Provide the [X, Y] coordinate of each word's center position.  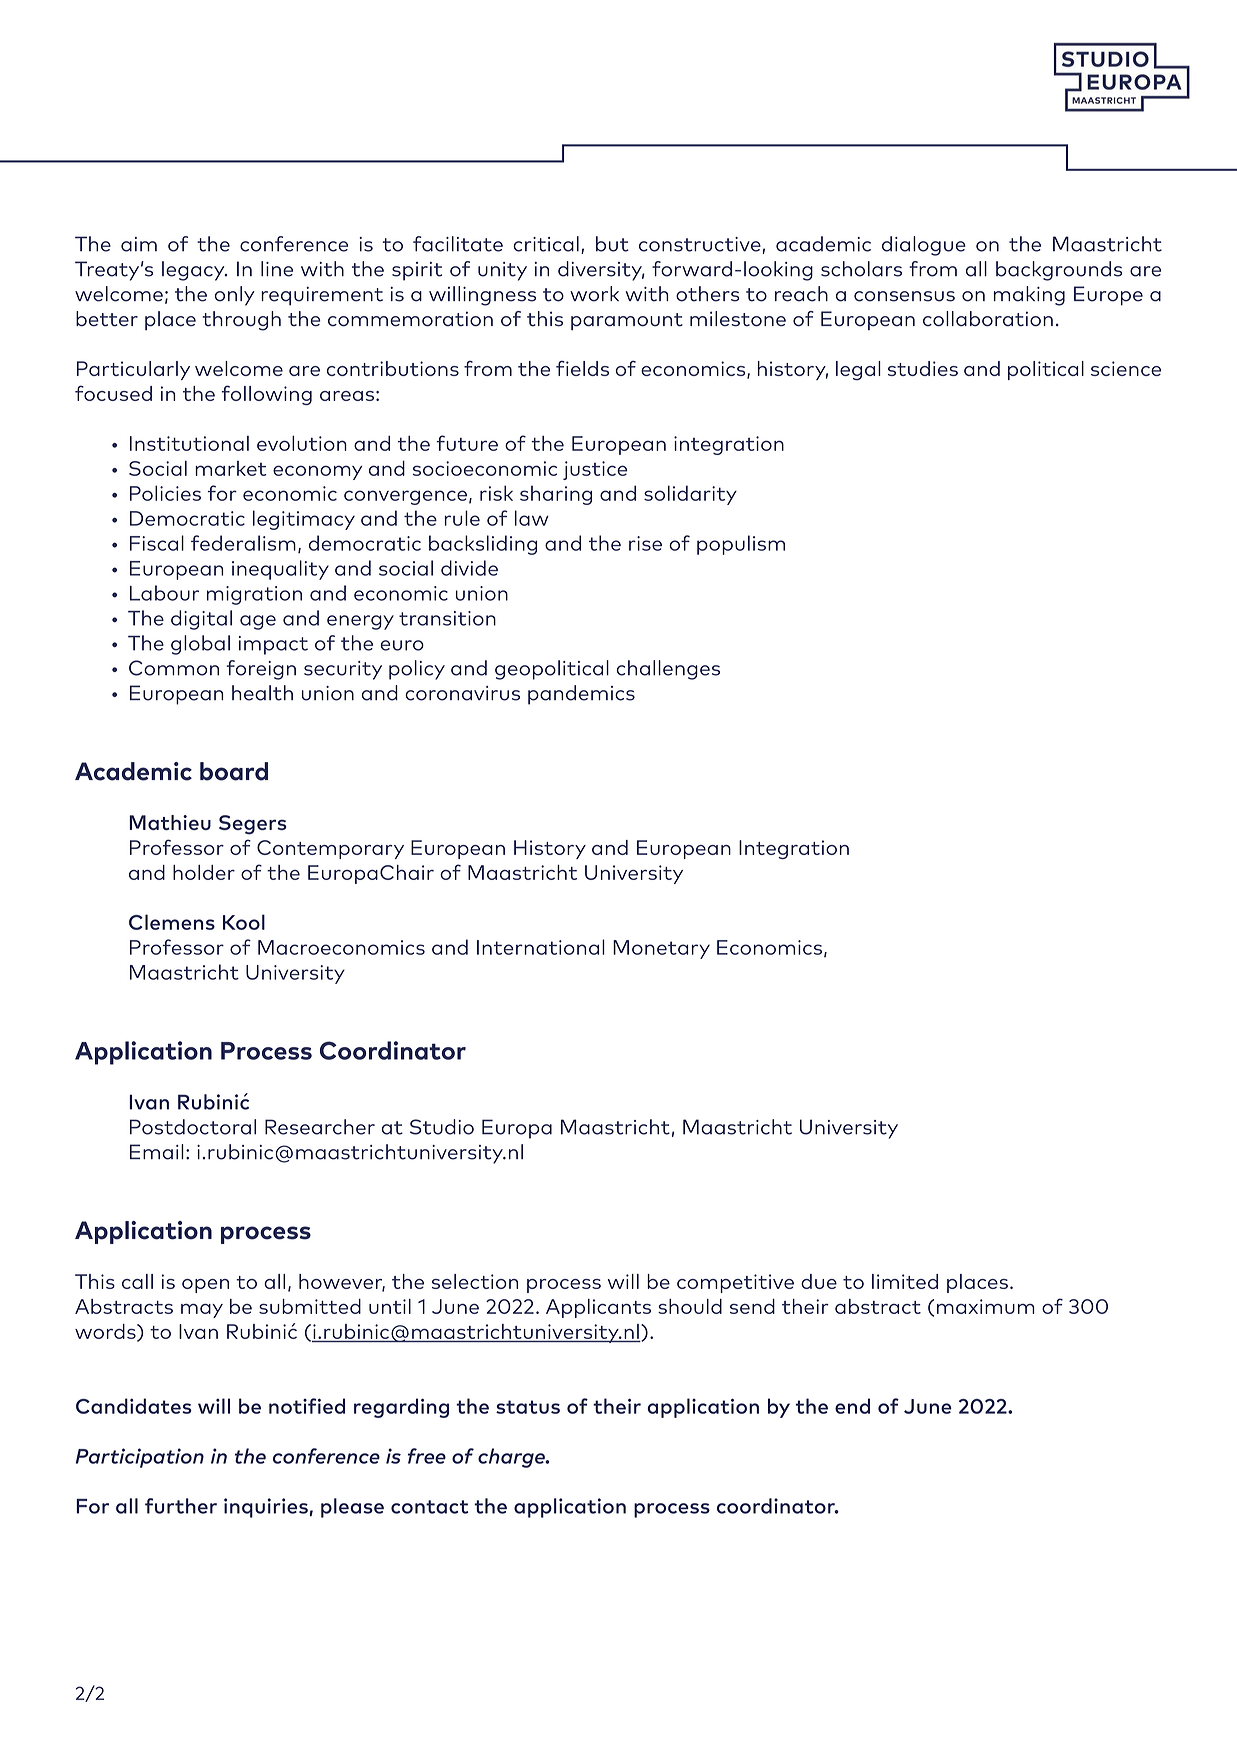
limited [905, 1281]
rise [645, 543]
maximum [986, 1306]
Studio [442, 1127]
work [594, 294]
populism [741, 545]
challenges [668, 670]
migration [254, 595]
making [1029, 296]
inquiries [266, 1508]
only [235, 296]
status [528, 1407]
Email [157, 1152]
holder [204, 872]
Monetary [661, 949]
